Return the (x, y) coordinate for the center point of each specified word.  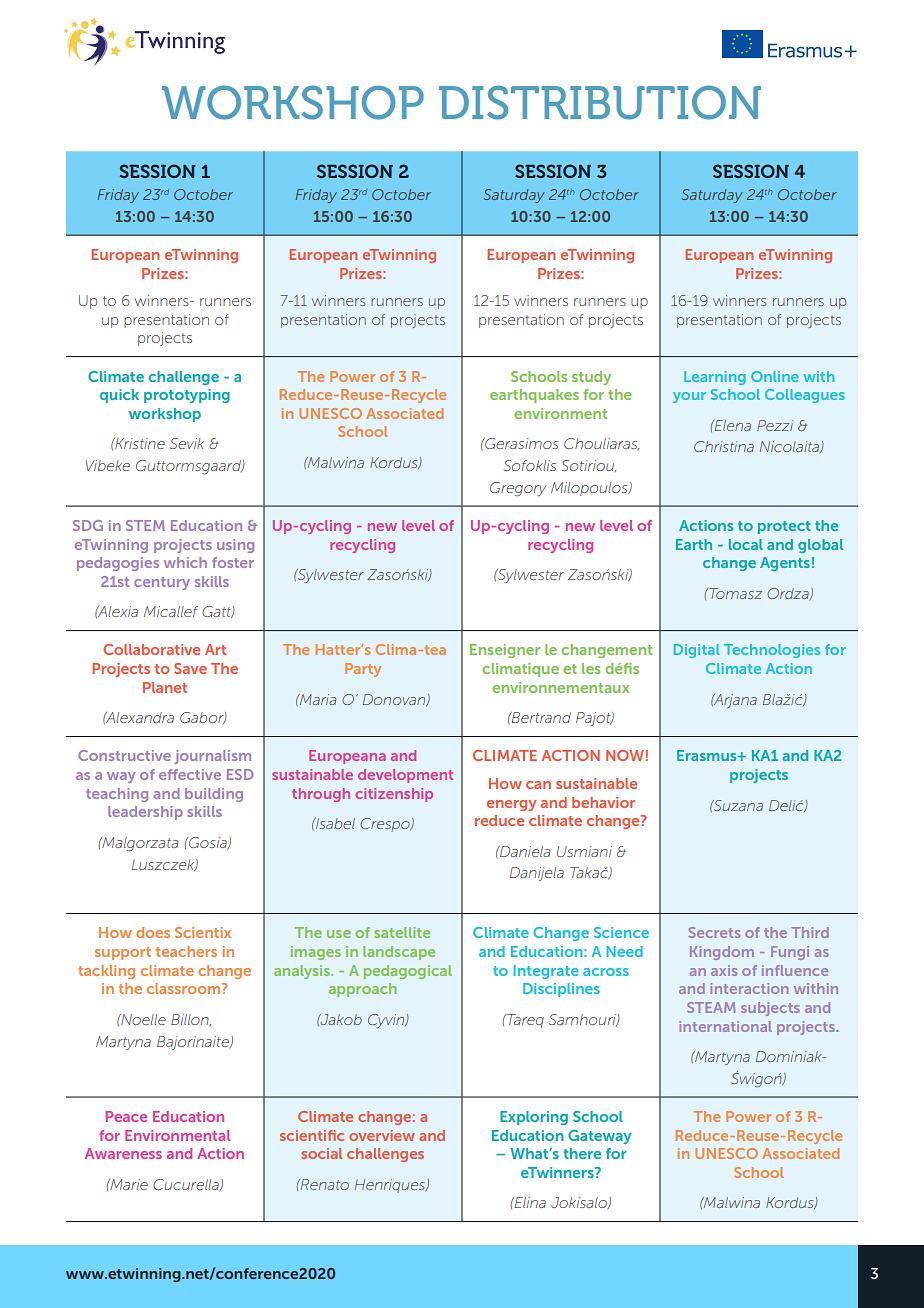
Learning (714, 378)
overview (382, 1135)
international (725, 1026)
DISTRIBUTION (600, 102)
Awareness (123, 1153)
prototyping (187, 396)
